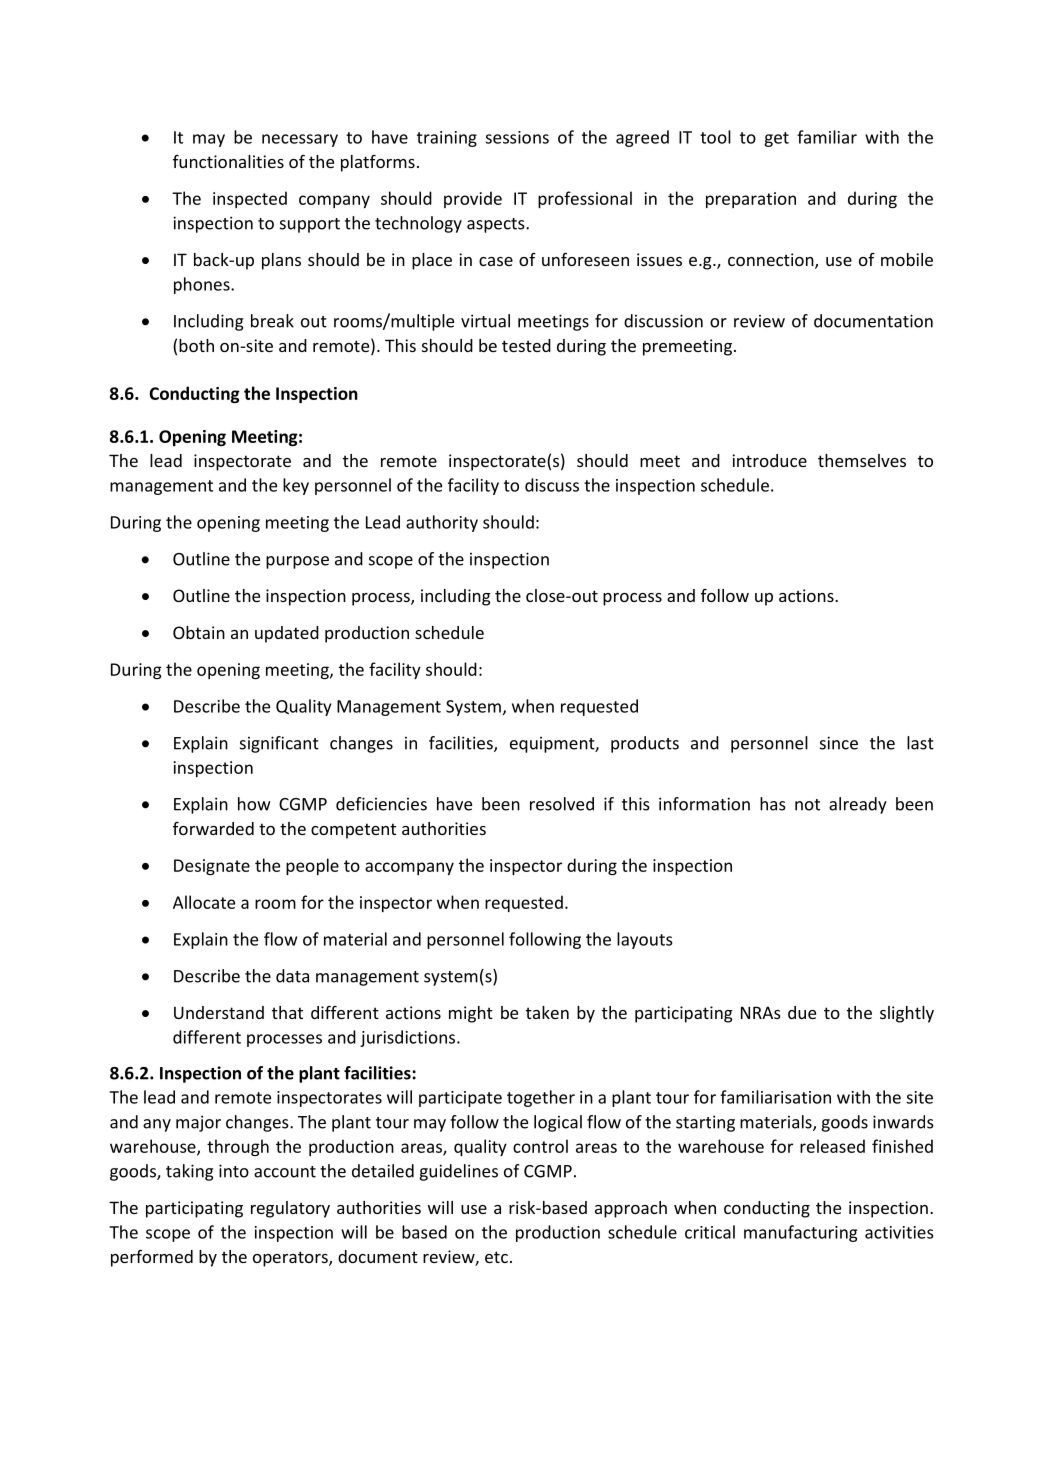  What do you see at coordinates (751, 200) in the screenshot?
I see `preparation` at bounding box center [751, 200].
